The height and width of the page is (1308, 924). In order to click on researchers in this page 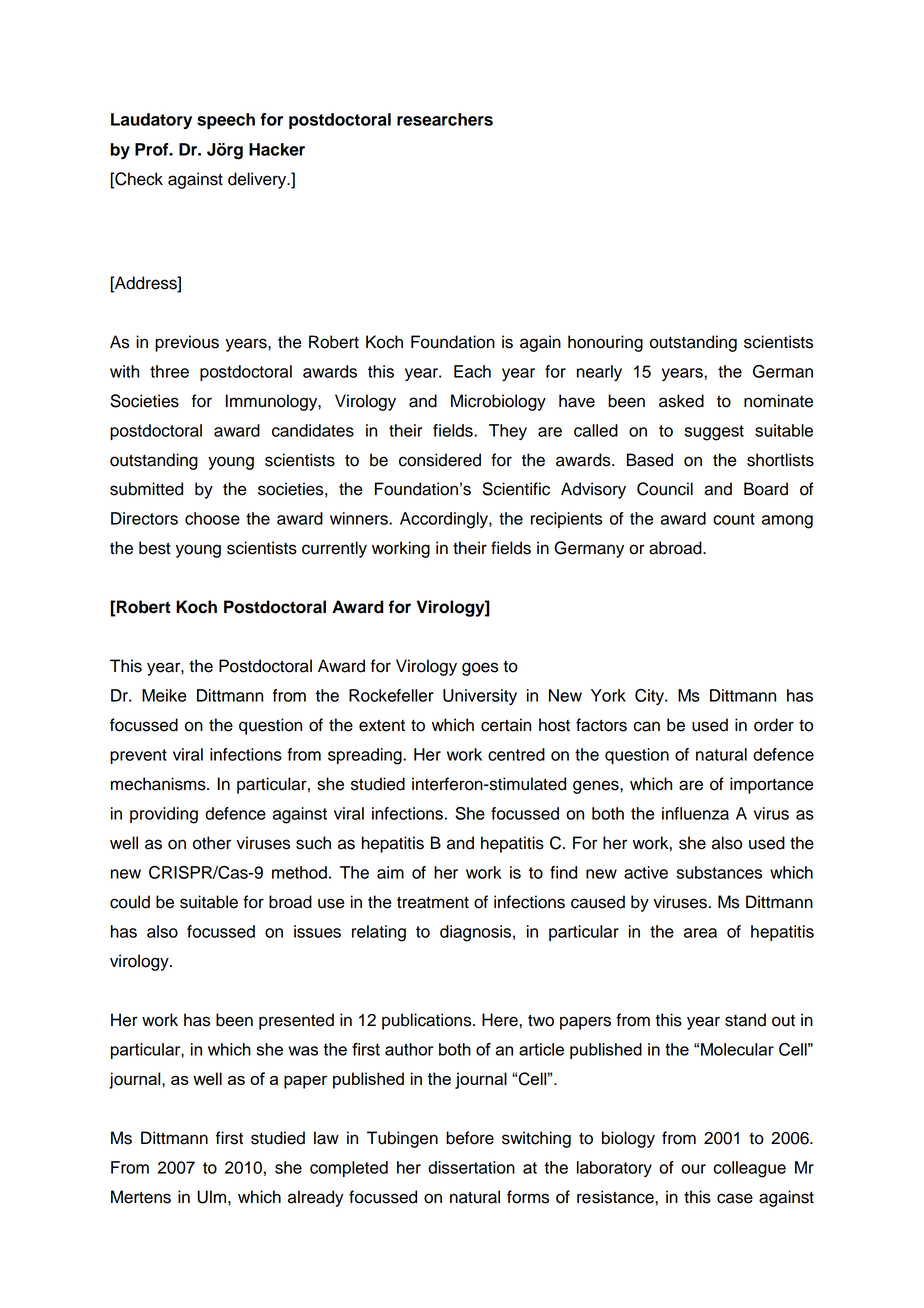, I will do `click(445, 119)`.
